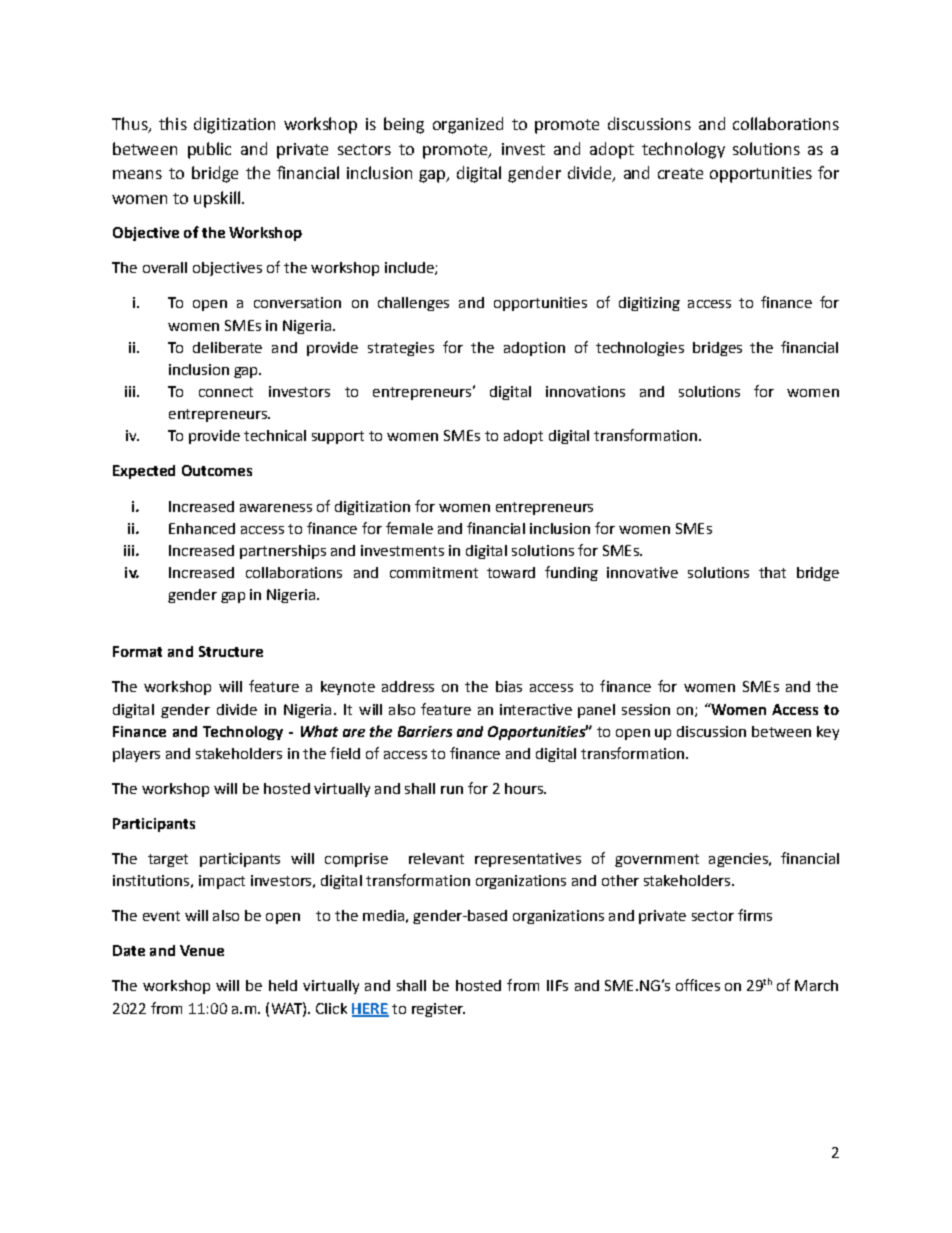 This screenshot has width=952, height=1233. What do you see at coordinates (772, 572) in the screenshot?
I see `that` at bounding box center [772, 572].
